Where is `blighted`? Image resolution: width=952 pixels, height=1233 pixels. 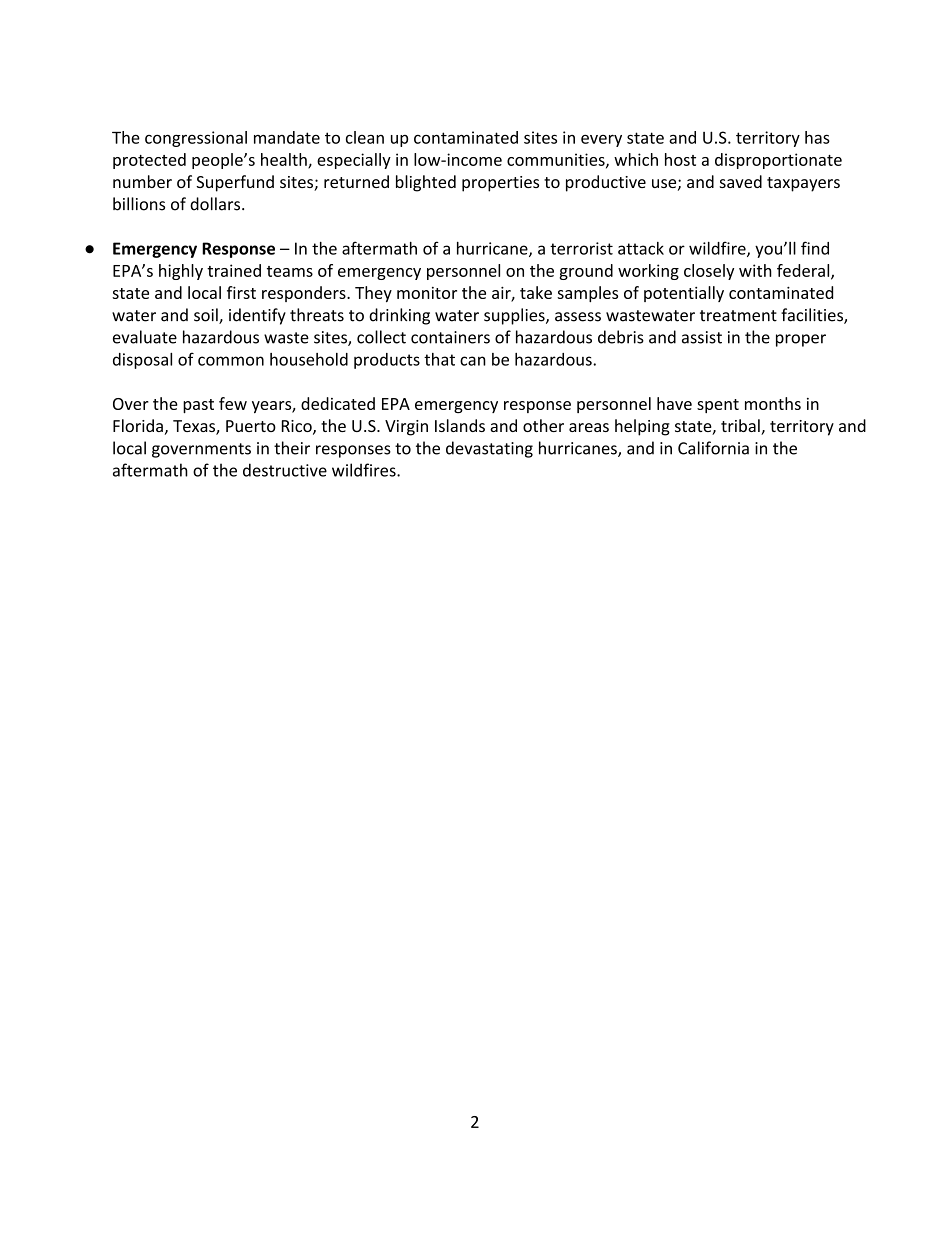 blighted is located at coordinates (426, 183).
